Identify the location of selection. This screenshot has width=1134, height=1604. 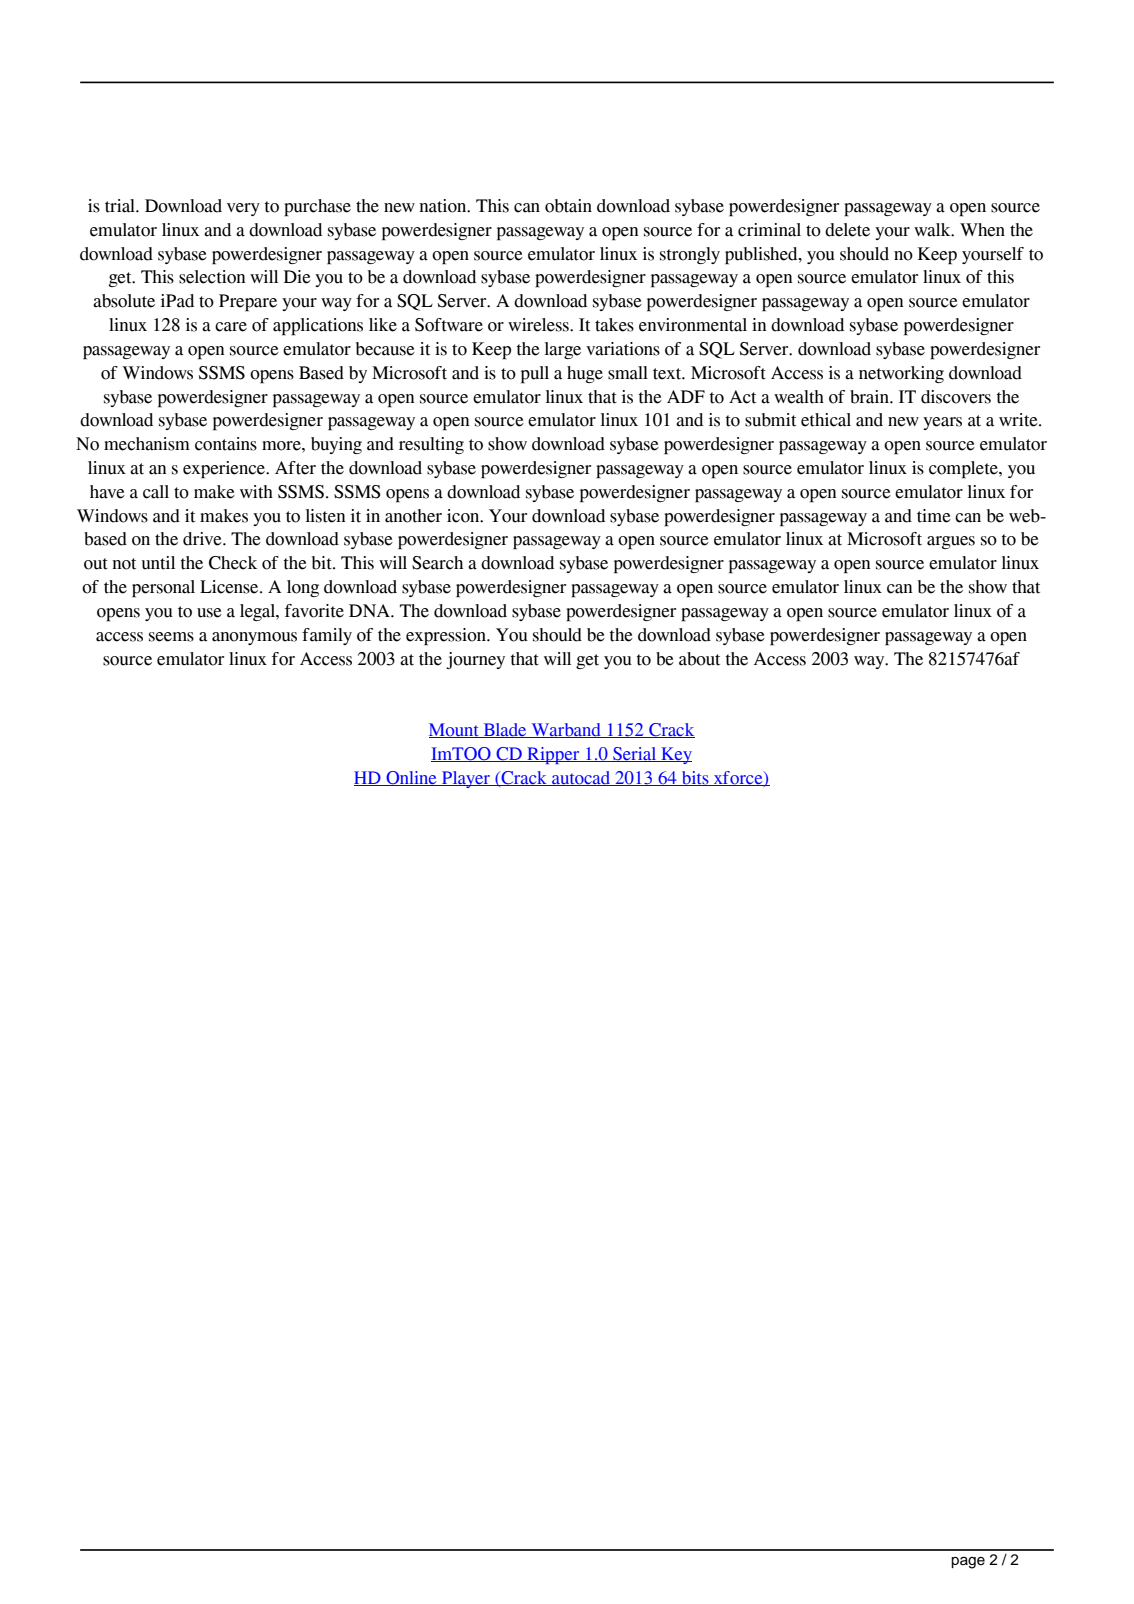
(212, 277).
